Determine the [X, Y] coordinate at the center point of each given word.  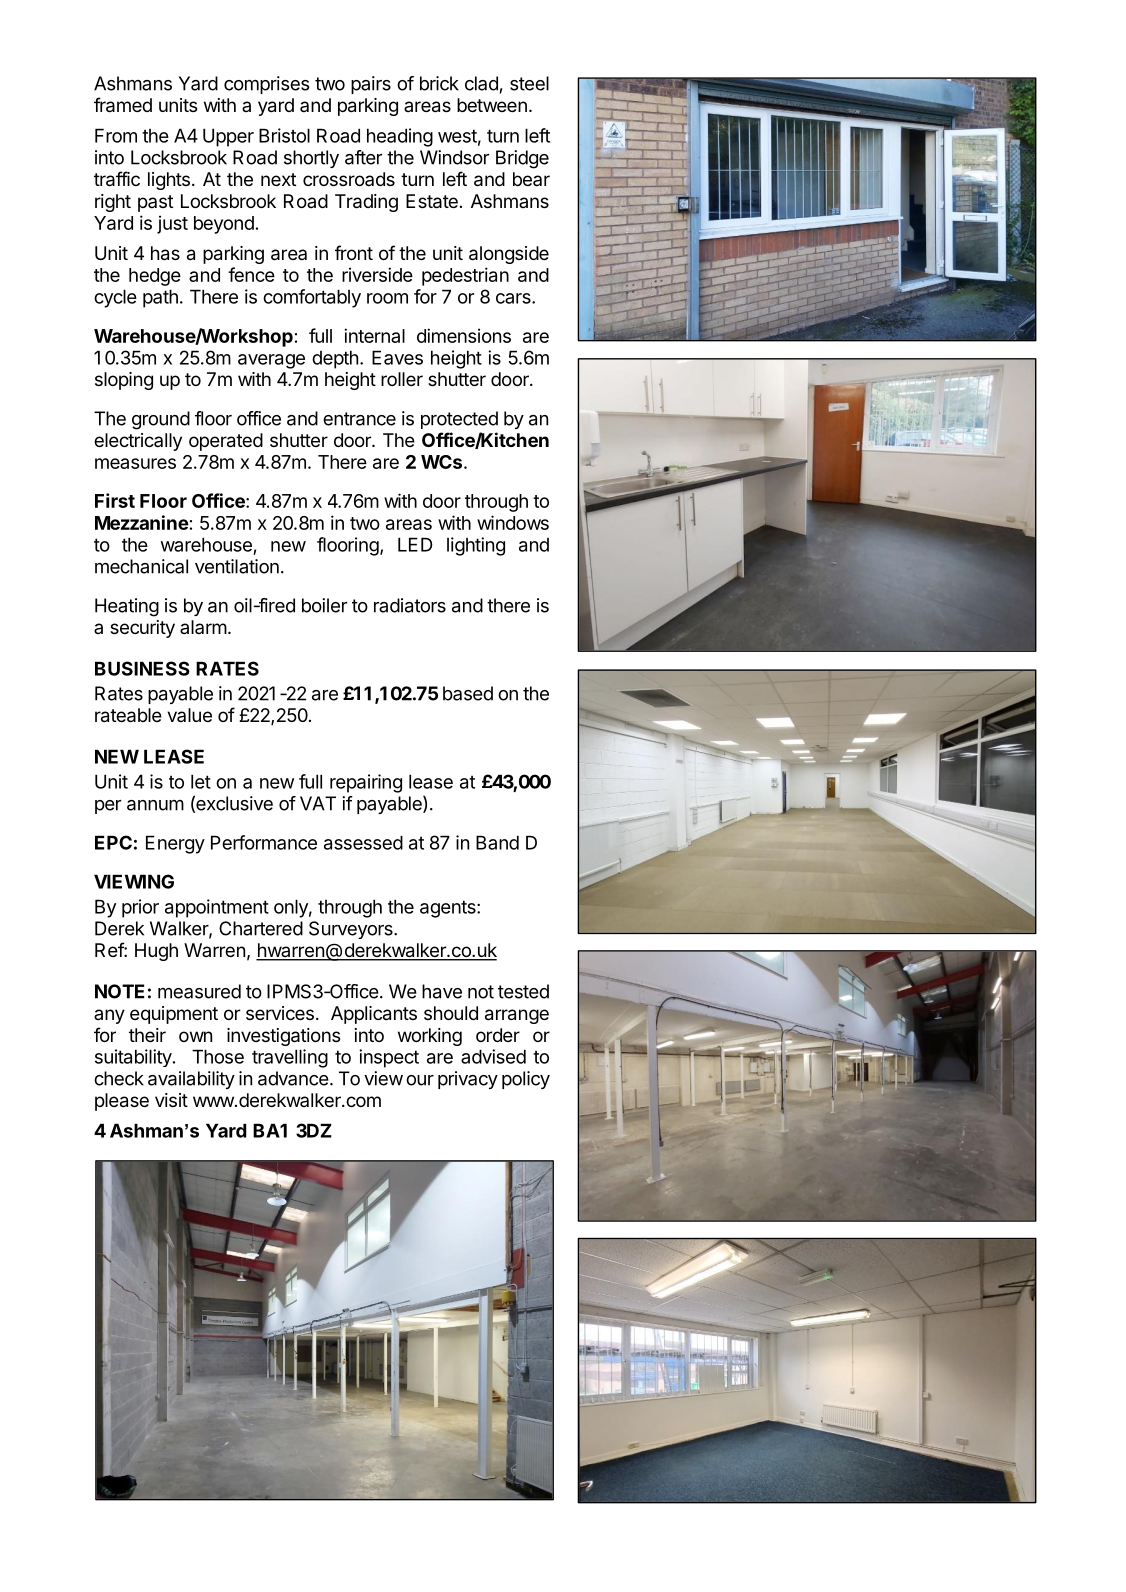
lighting [476, 546]
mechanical [141, 566]
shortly [311, 159]
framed [123, 105]
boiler [324, 605]
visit [171, 1100]
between [492, 105]
